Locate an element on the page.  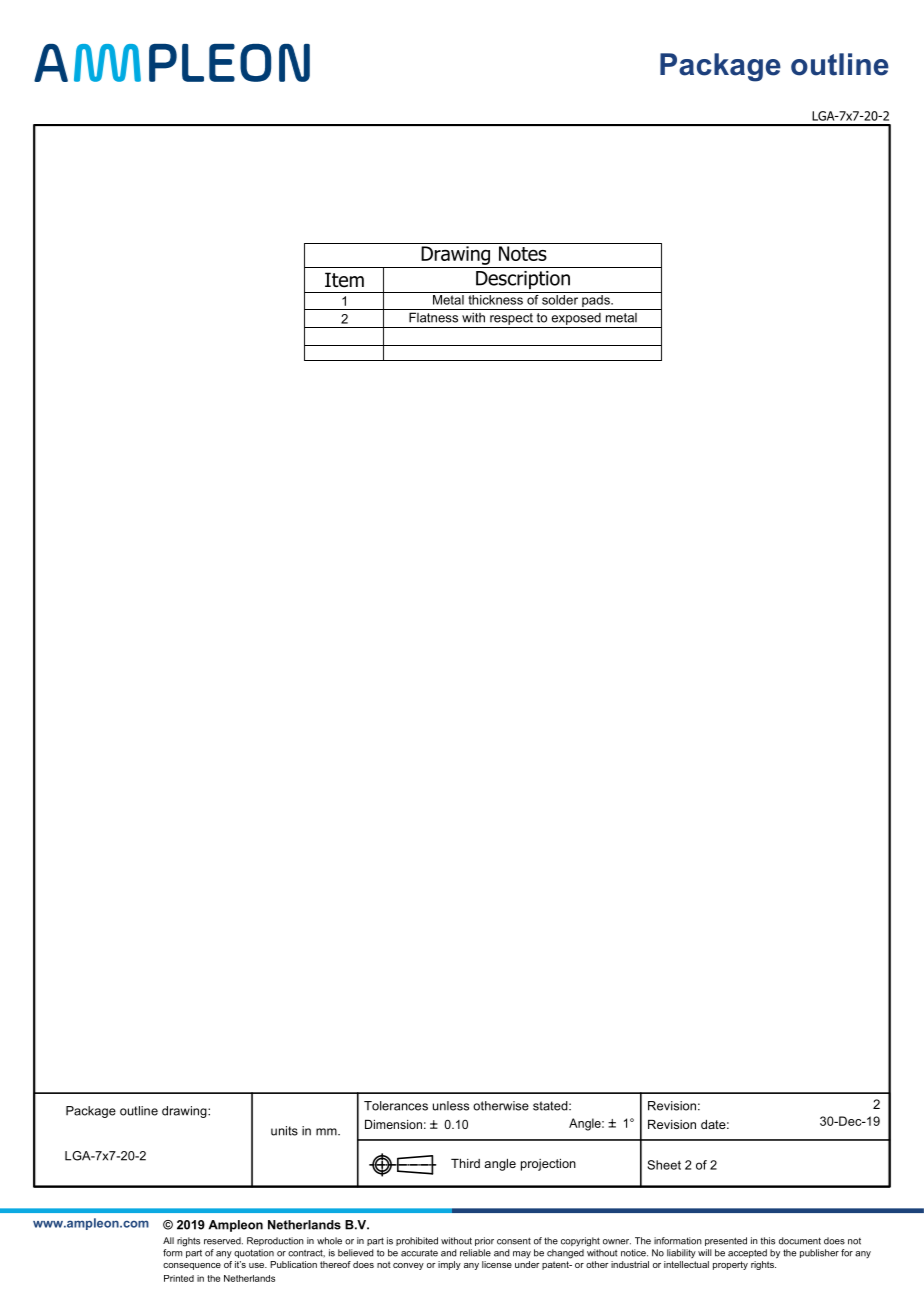
quotation is located at coordinates (254, 1253).
